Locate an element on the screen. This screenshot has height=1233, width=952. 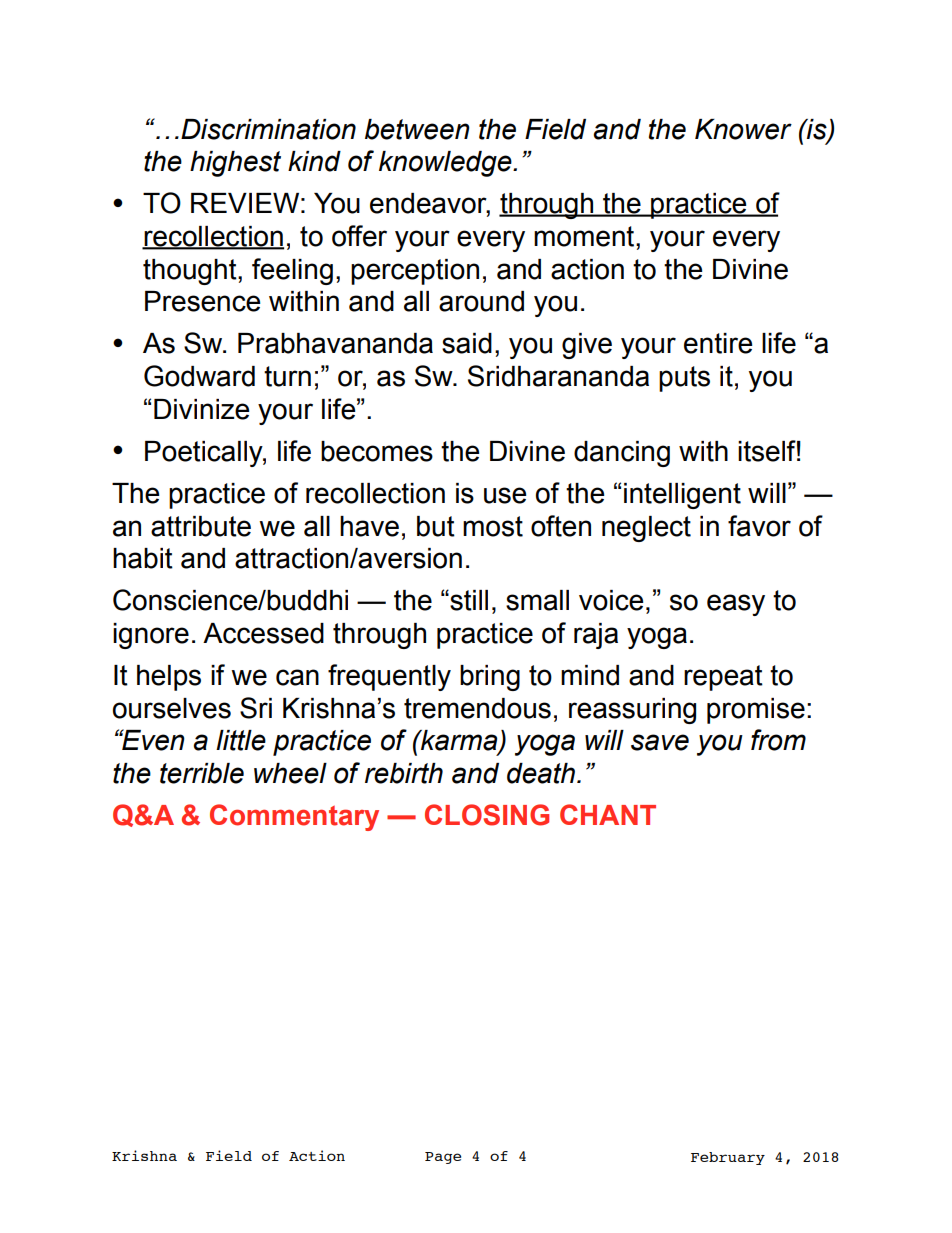
Knower is located at coordinates (743, 129).
